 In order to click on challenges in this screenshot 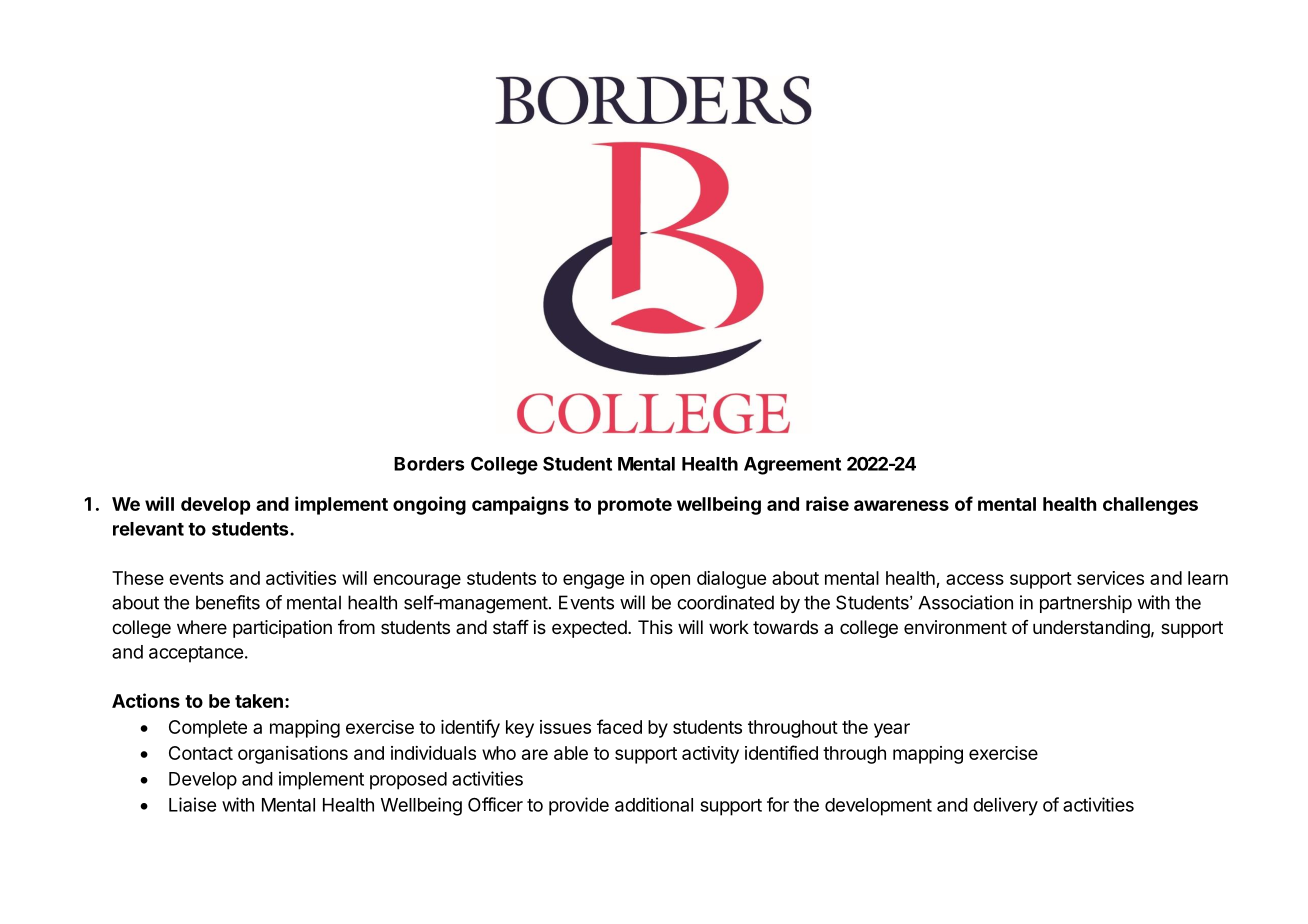, I will do `click(1150, 506)`.
